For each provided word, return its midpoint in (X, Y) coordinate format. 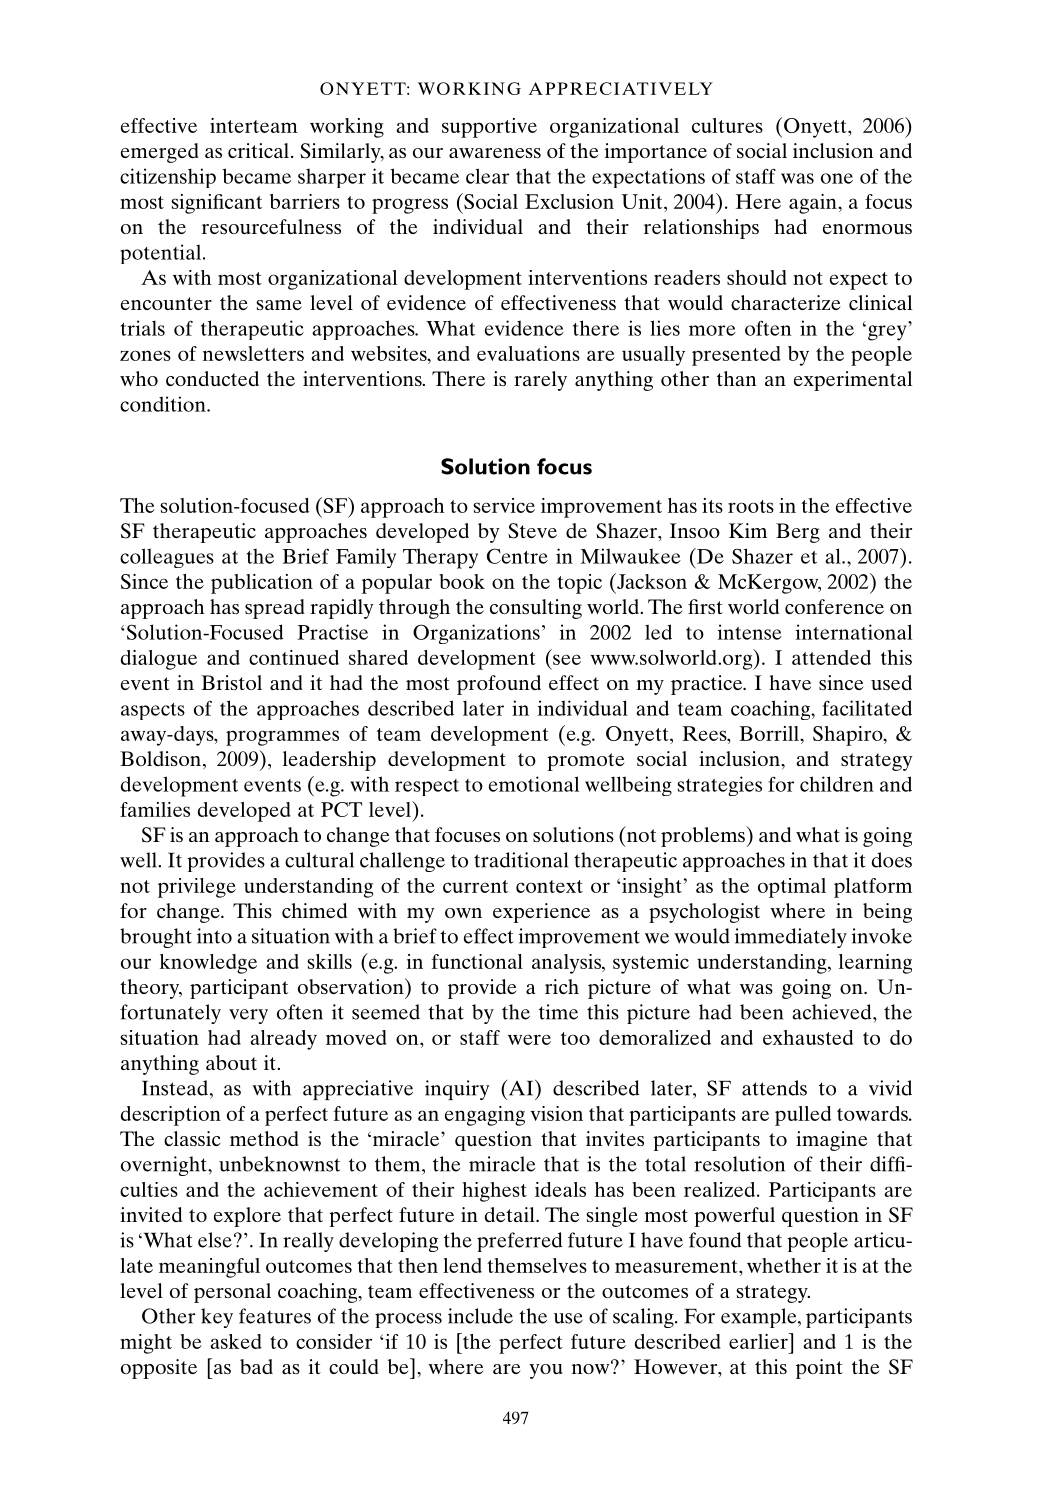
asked (236, 1341)
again (814, 204)
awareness (495, 153)
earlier (759, 1341)
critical (258, 150)
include (480, 1316)
